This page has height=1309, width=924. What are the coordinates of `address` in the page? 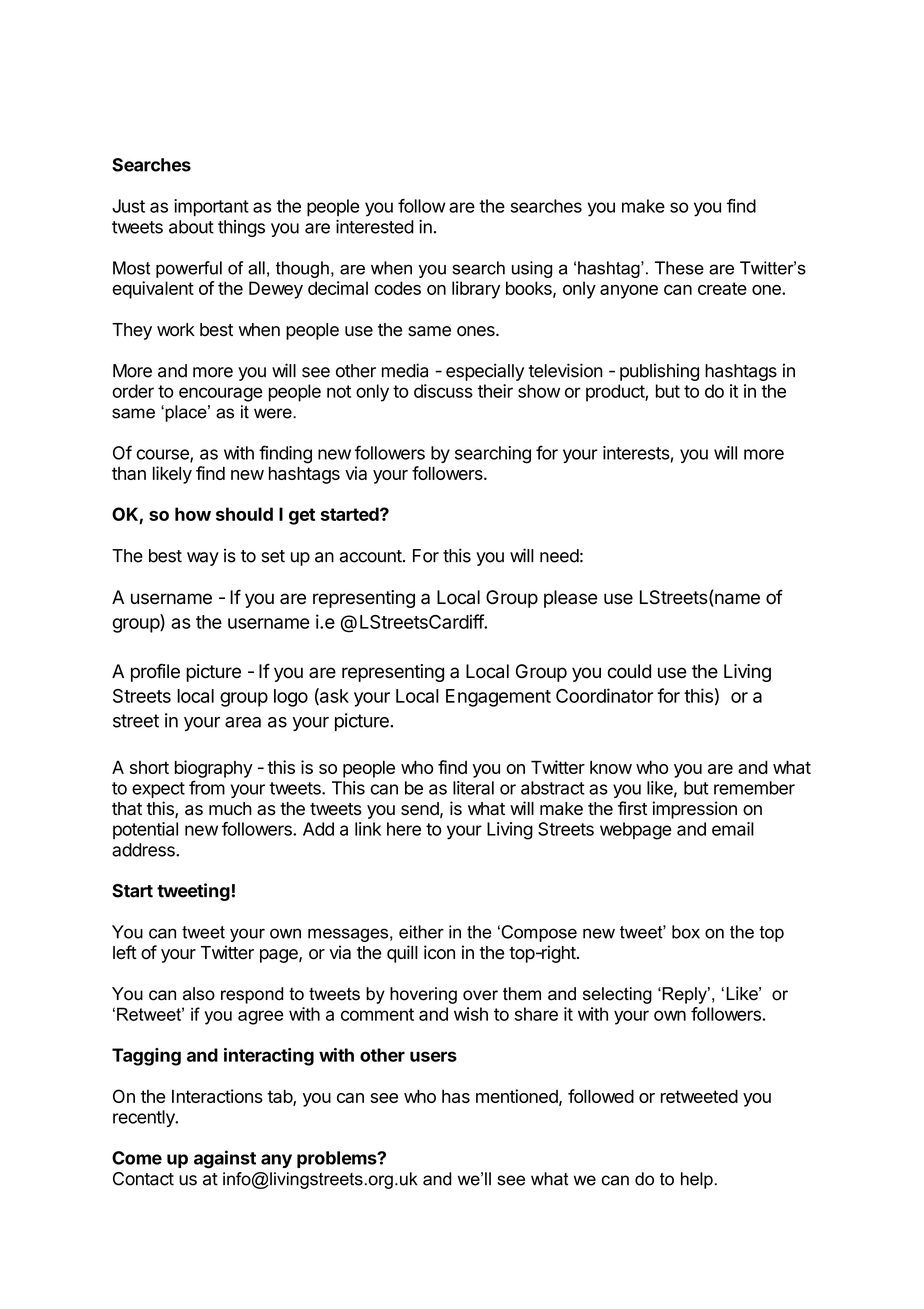 It's located at (144, 850).
